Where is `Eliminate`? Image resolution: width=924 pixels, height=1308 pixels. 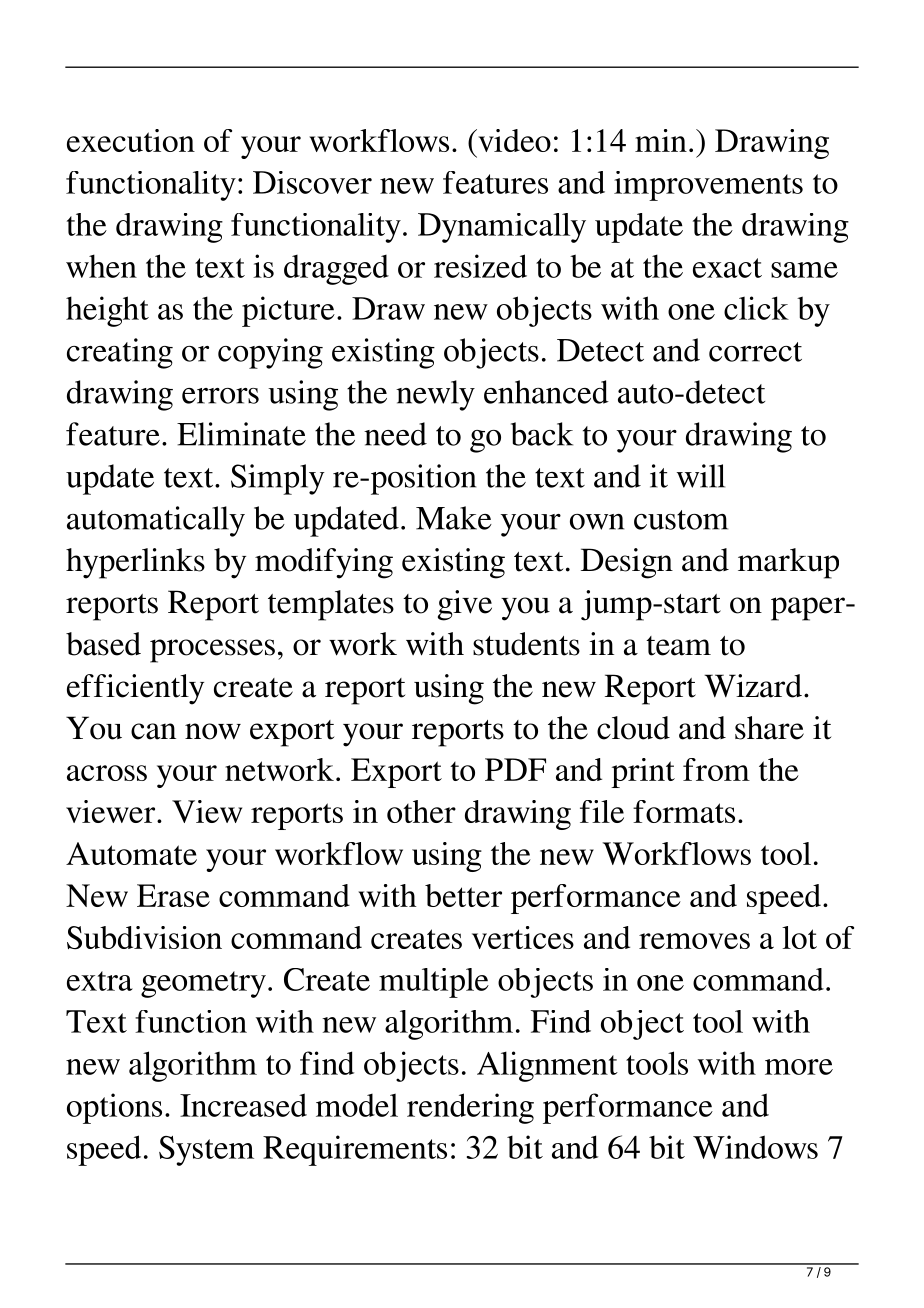
Eliminate is located at coordinates (241, 434).
